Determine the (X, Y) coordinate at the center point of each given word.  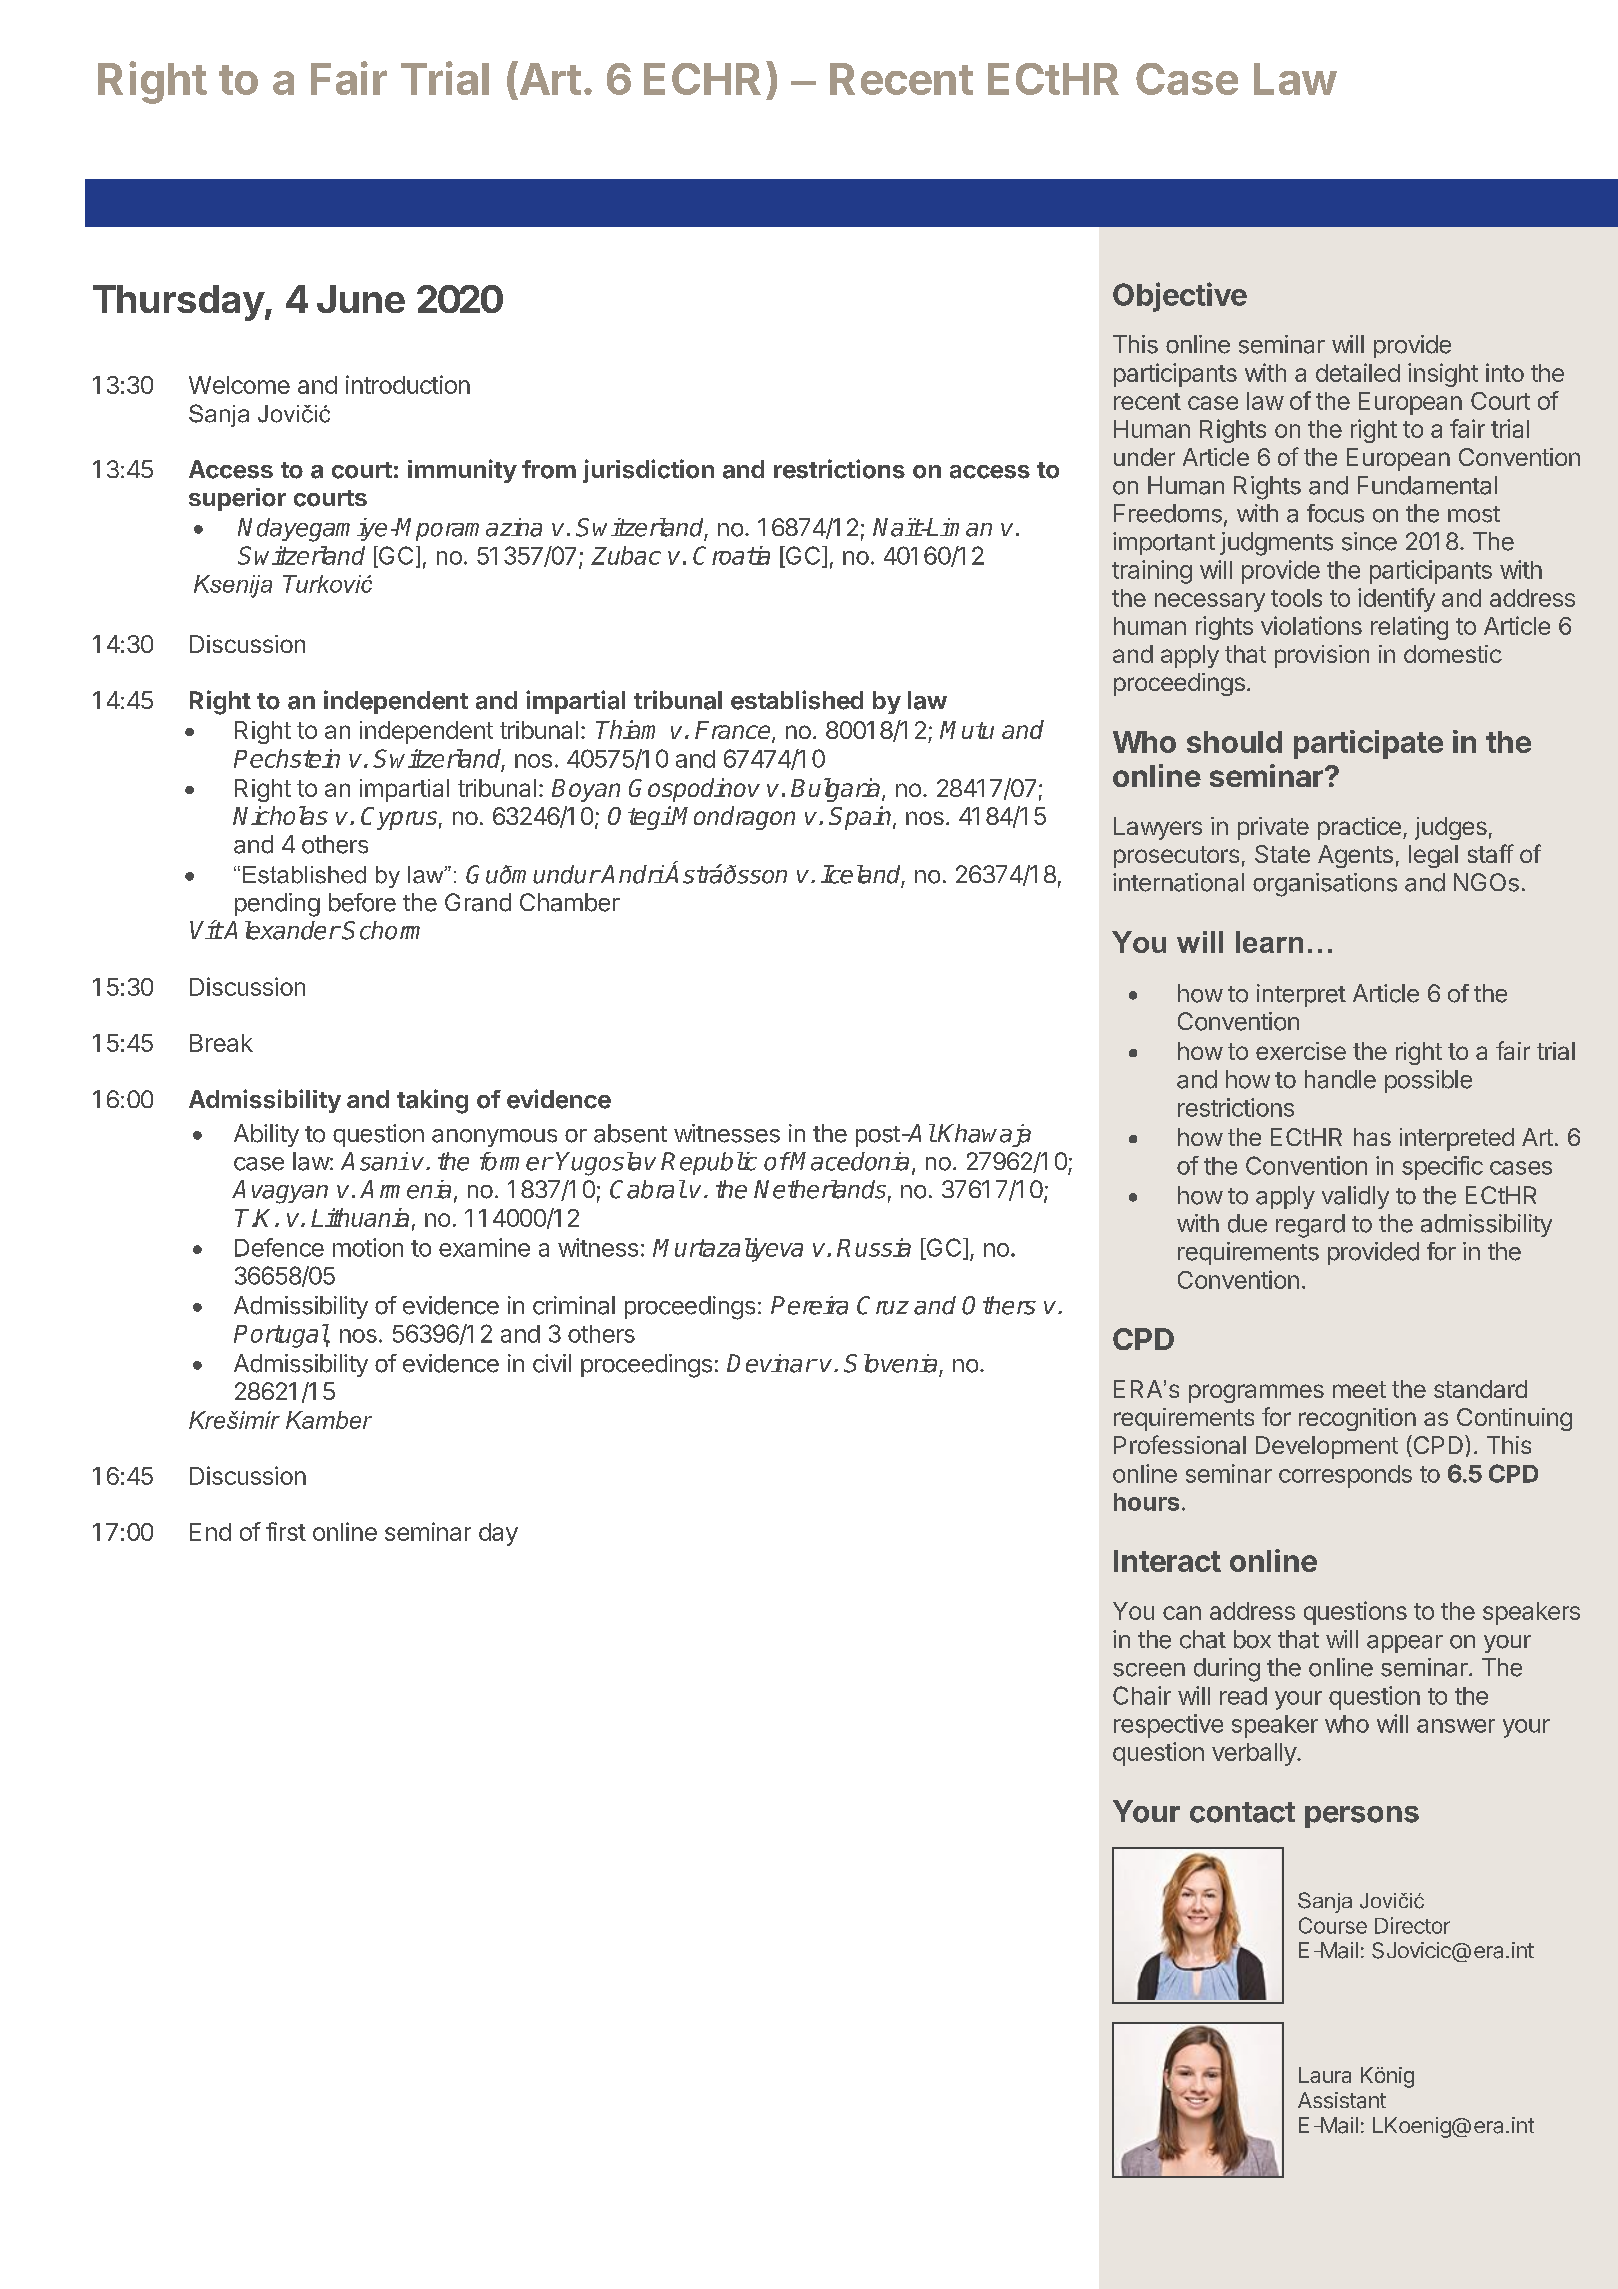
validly (1355, 1197)
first (286, 1531)
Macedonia (849, 1161)
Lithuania (360, 1217)
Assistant (1342, 2100)
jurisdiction (648, 471)
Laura (1325, 2075)
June (361, 299)
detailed (1358, 372)
